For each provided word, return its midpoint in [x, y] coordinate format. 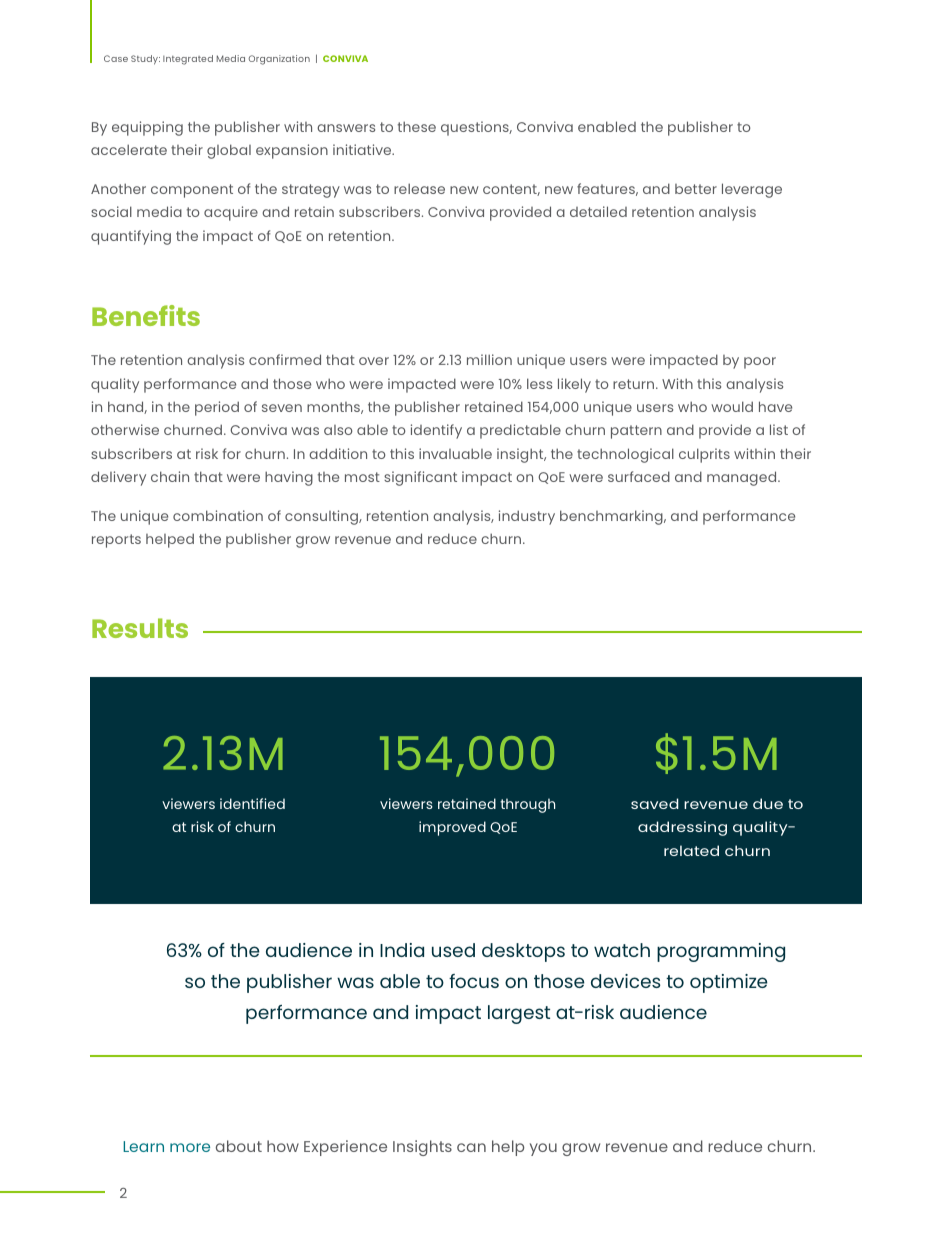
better [696, 189]
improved [452, 828]
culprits [704, 455]
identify [436, 431]
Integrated [188, 60]
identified [252, 803]
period [217, 408]
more [190, 1147]
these [417, 126]
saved [655, 803]
